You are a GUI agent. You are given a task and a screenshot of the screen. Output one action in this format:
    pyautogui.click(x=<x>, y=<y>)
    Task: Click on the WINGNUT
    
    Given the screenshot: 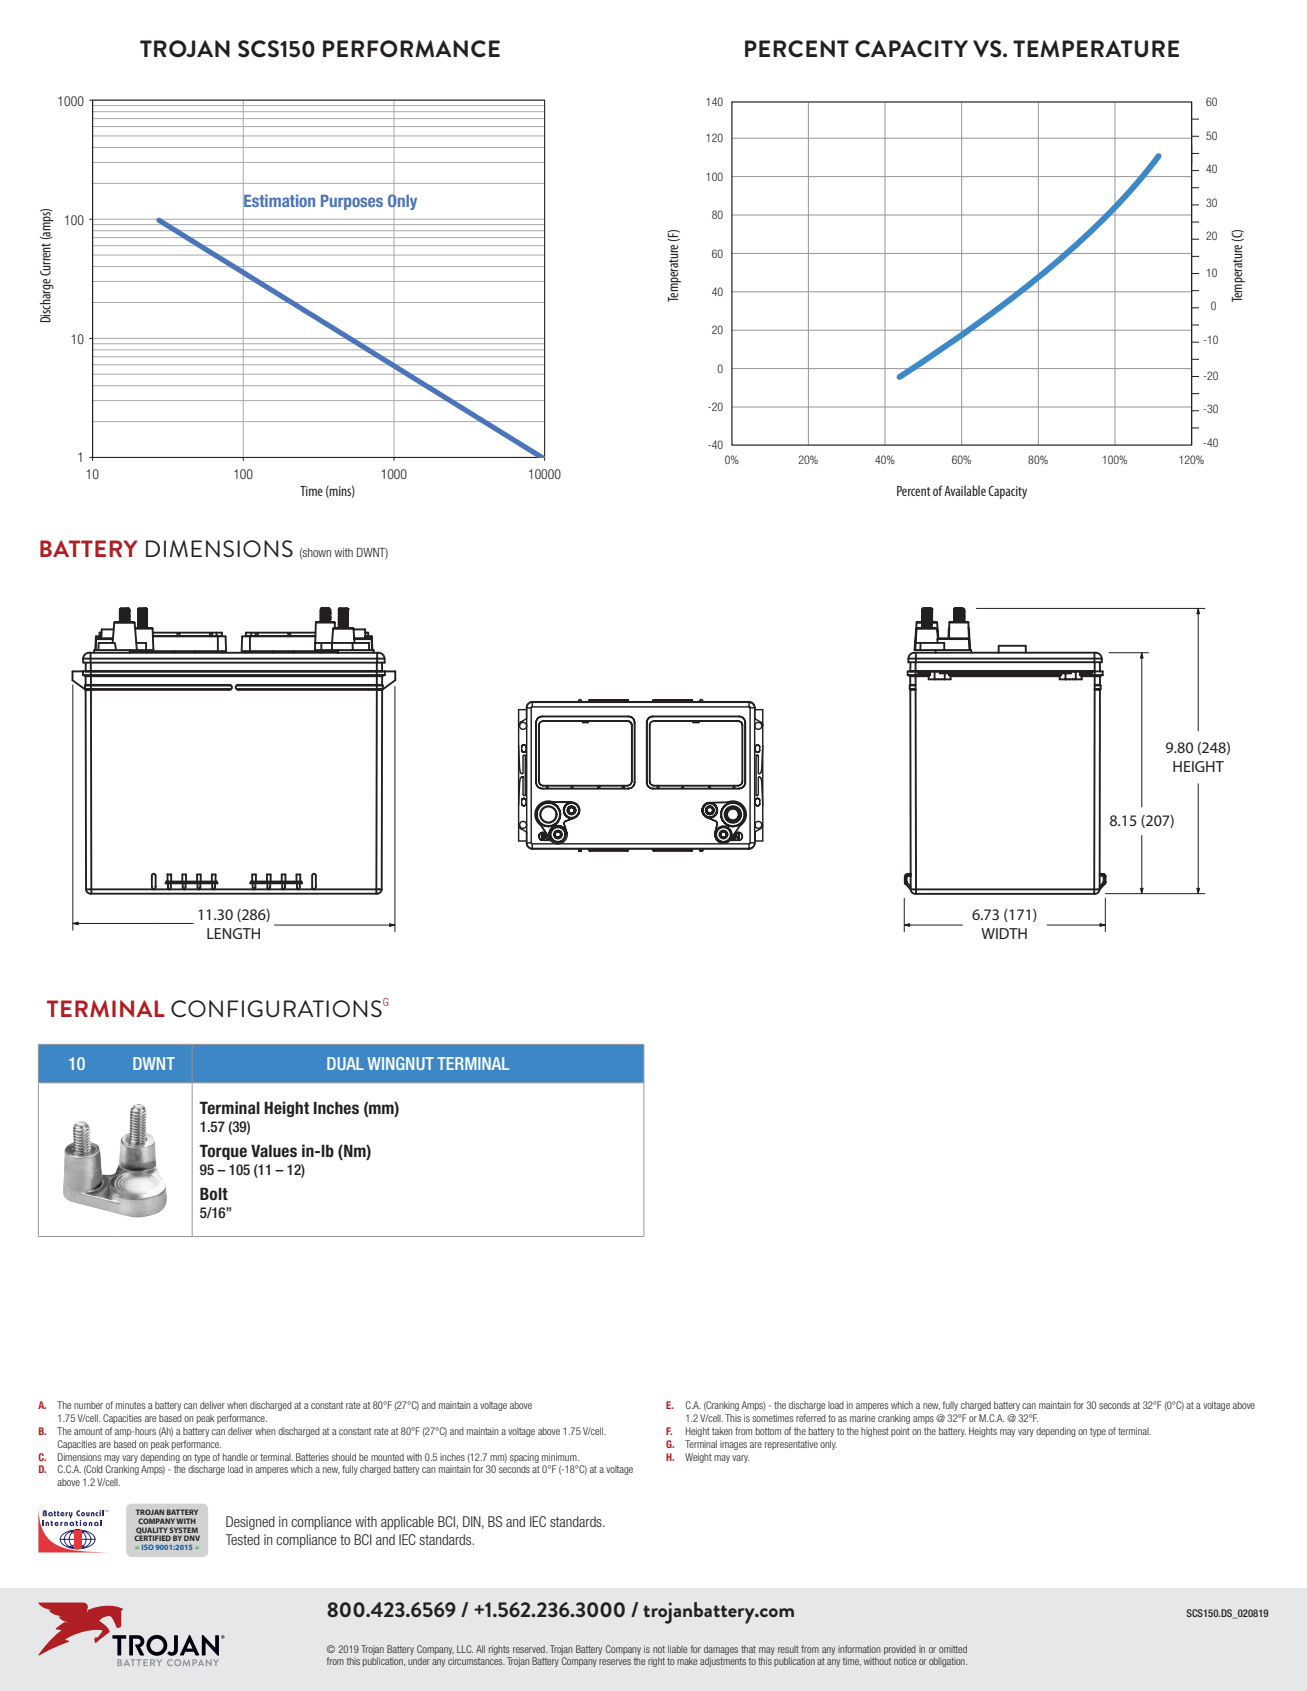 What is the action you would take?
    pyautogui.click(x=400, y=1063)
